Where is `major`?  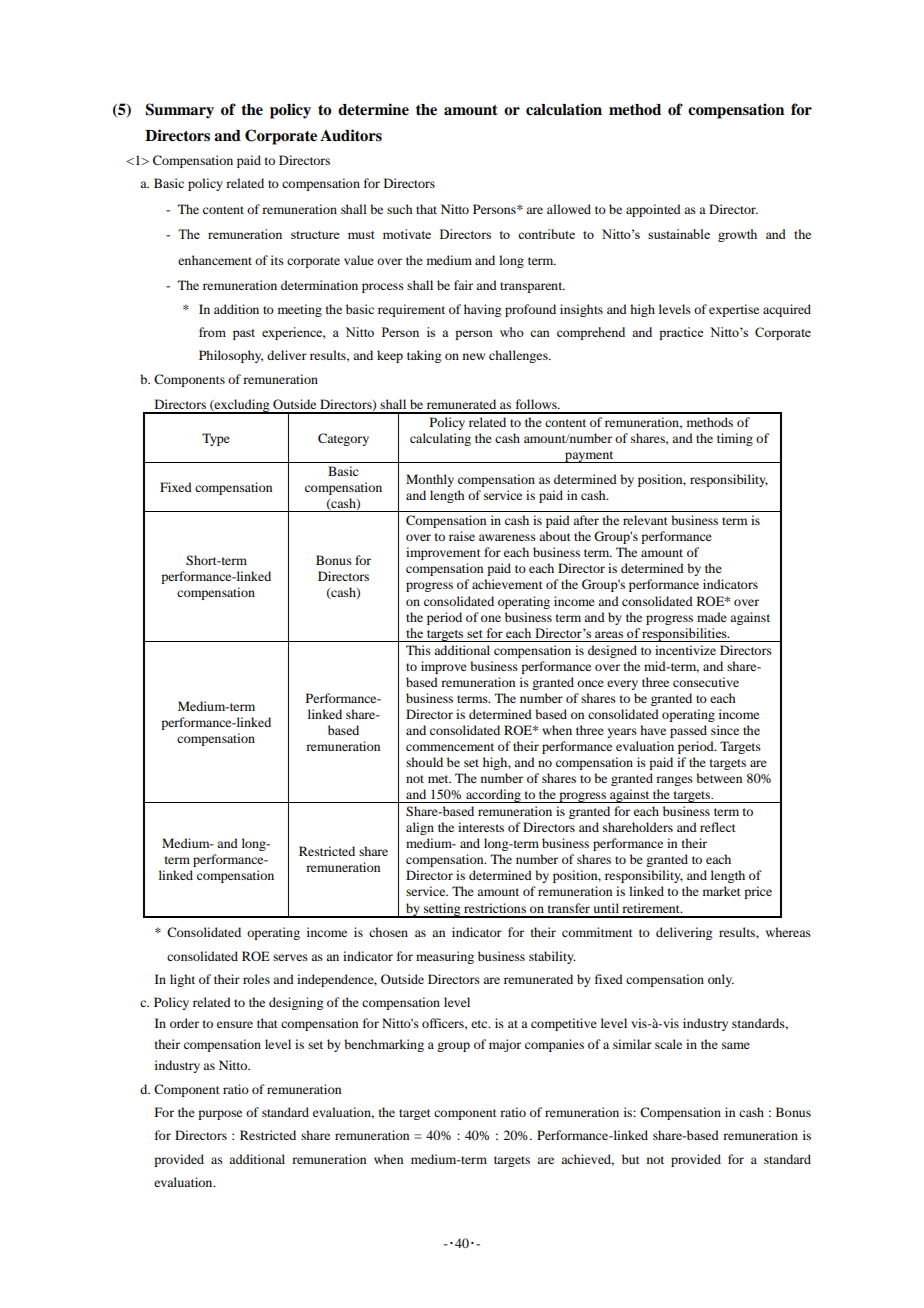
major is located at coordinates (505, 1045).
